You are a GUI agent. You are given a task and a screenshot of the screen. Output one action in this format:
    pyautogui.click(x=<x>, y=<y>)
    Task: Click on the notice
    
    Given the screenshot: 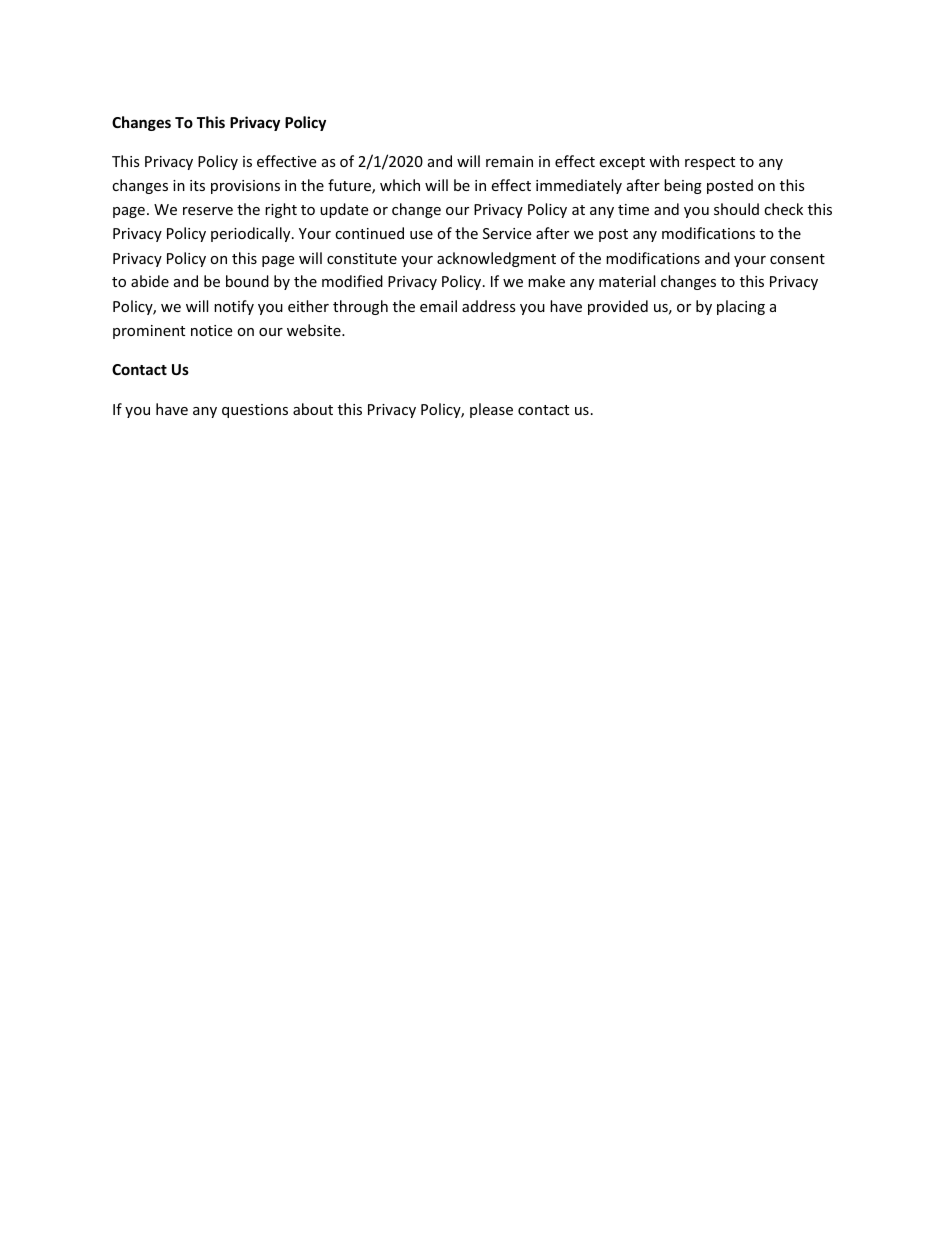 What is the action you would take?
    pyautogui.click(x=211, y=330)
